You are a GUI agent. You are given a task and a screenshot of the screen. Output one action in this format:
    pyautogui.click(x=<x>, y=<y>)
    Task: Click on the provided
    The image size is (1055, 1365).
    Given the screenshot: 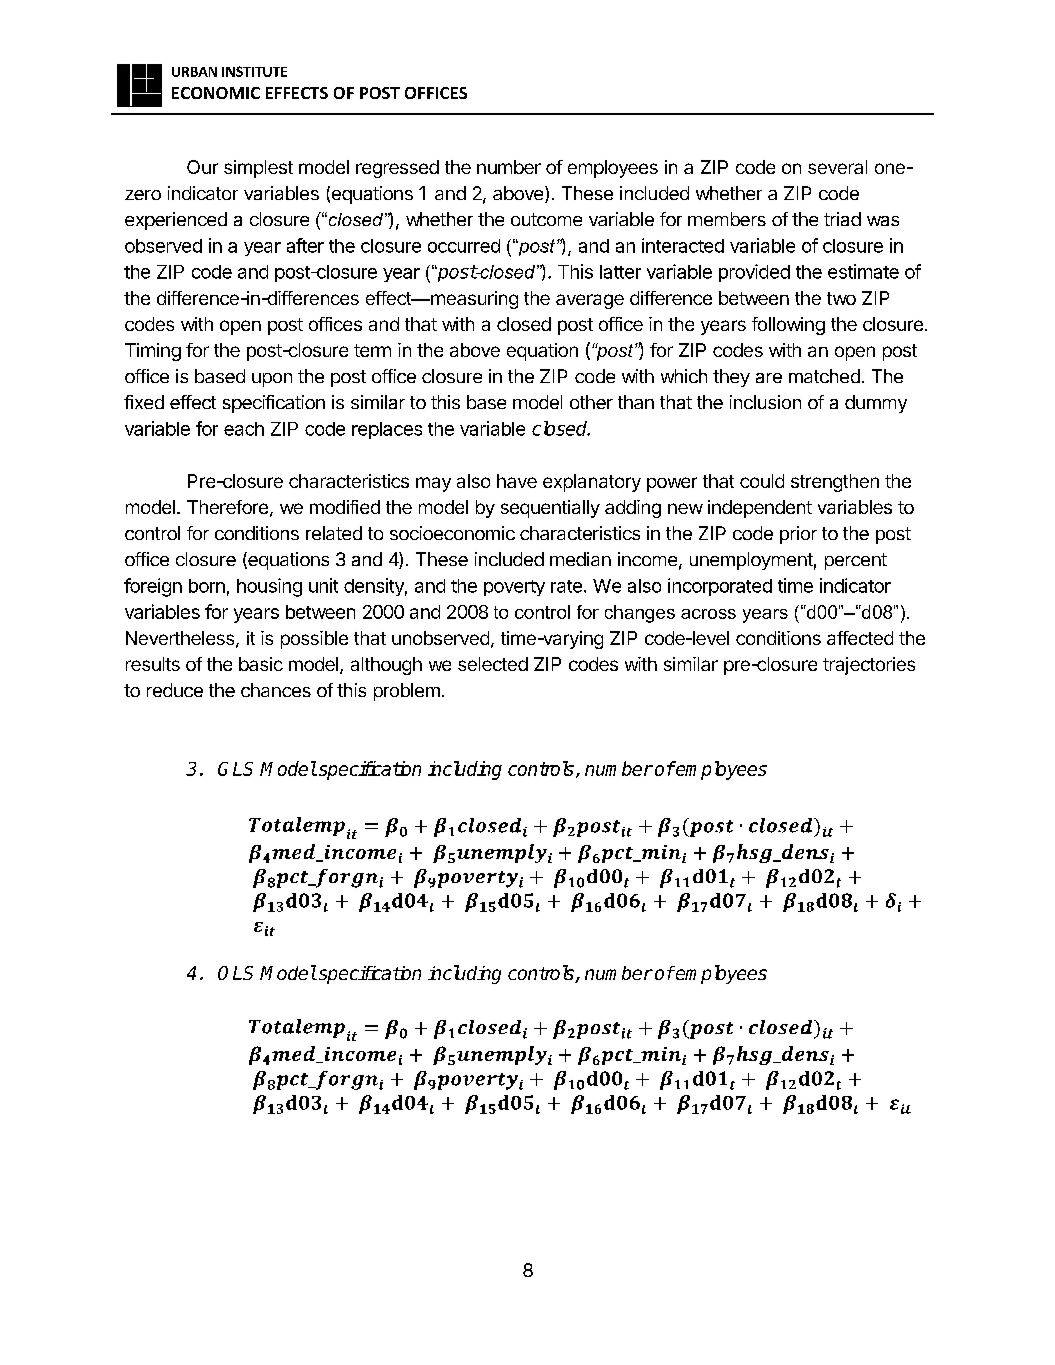 What is the action you would take?
    pyautogui.click(x=754, y=273)
